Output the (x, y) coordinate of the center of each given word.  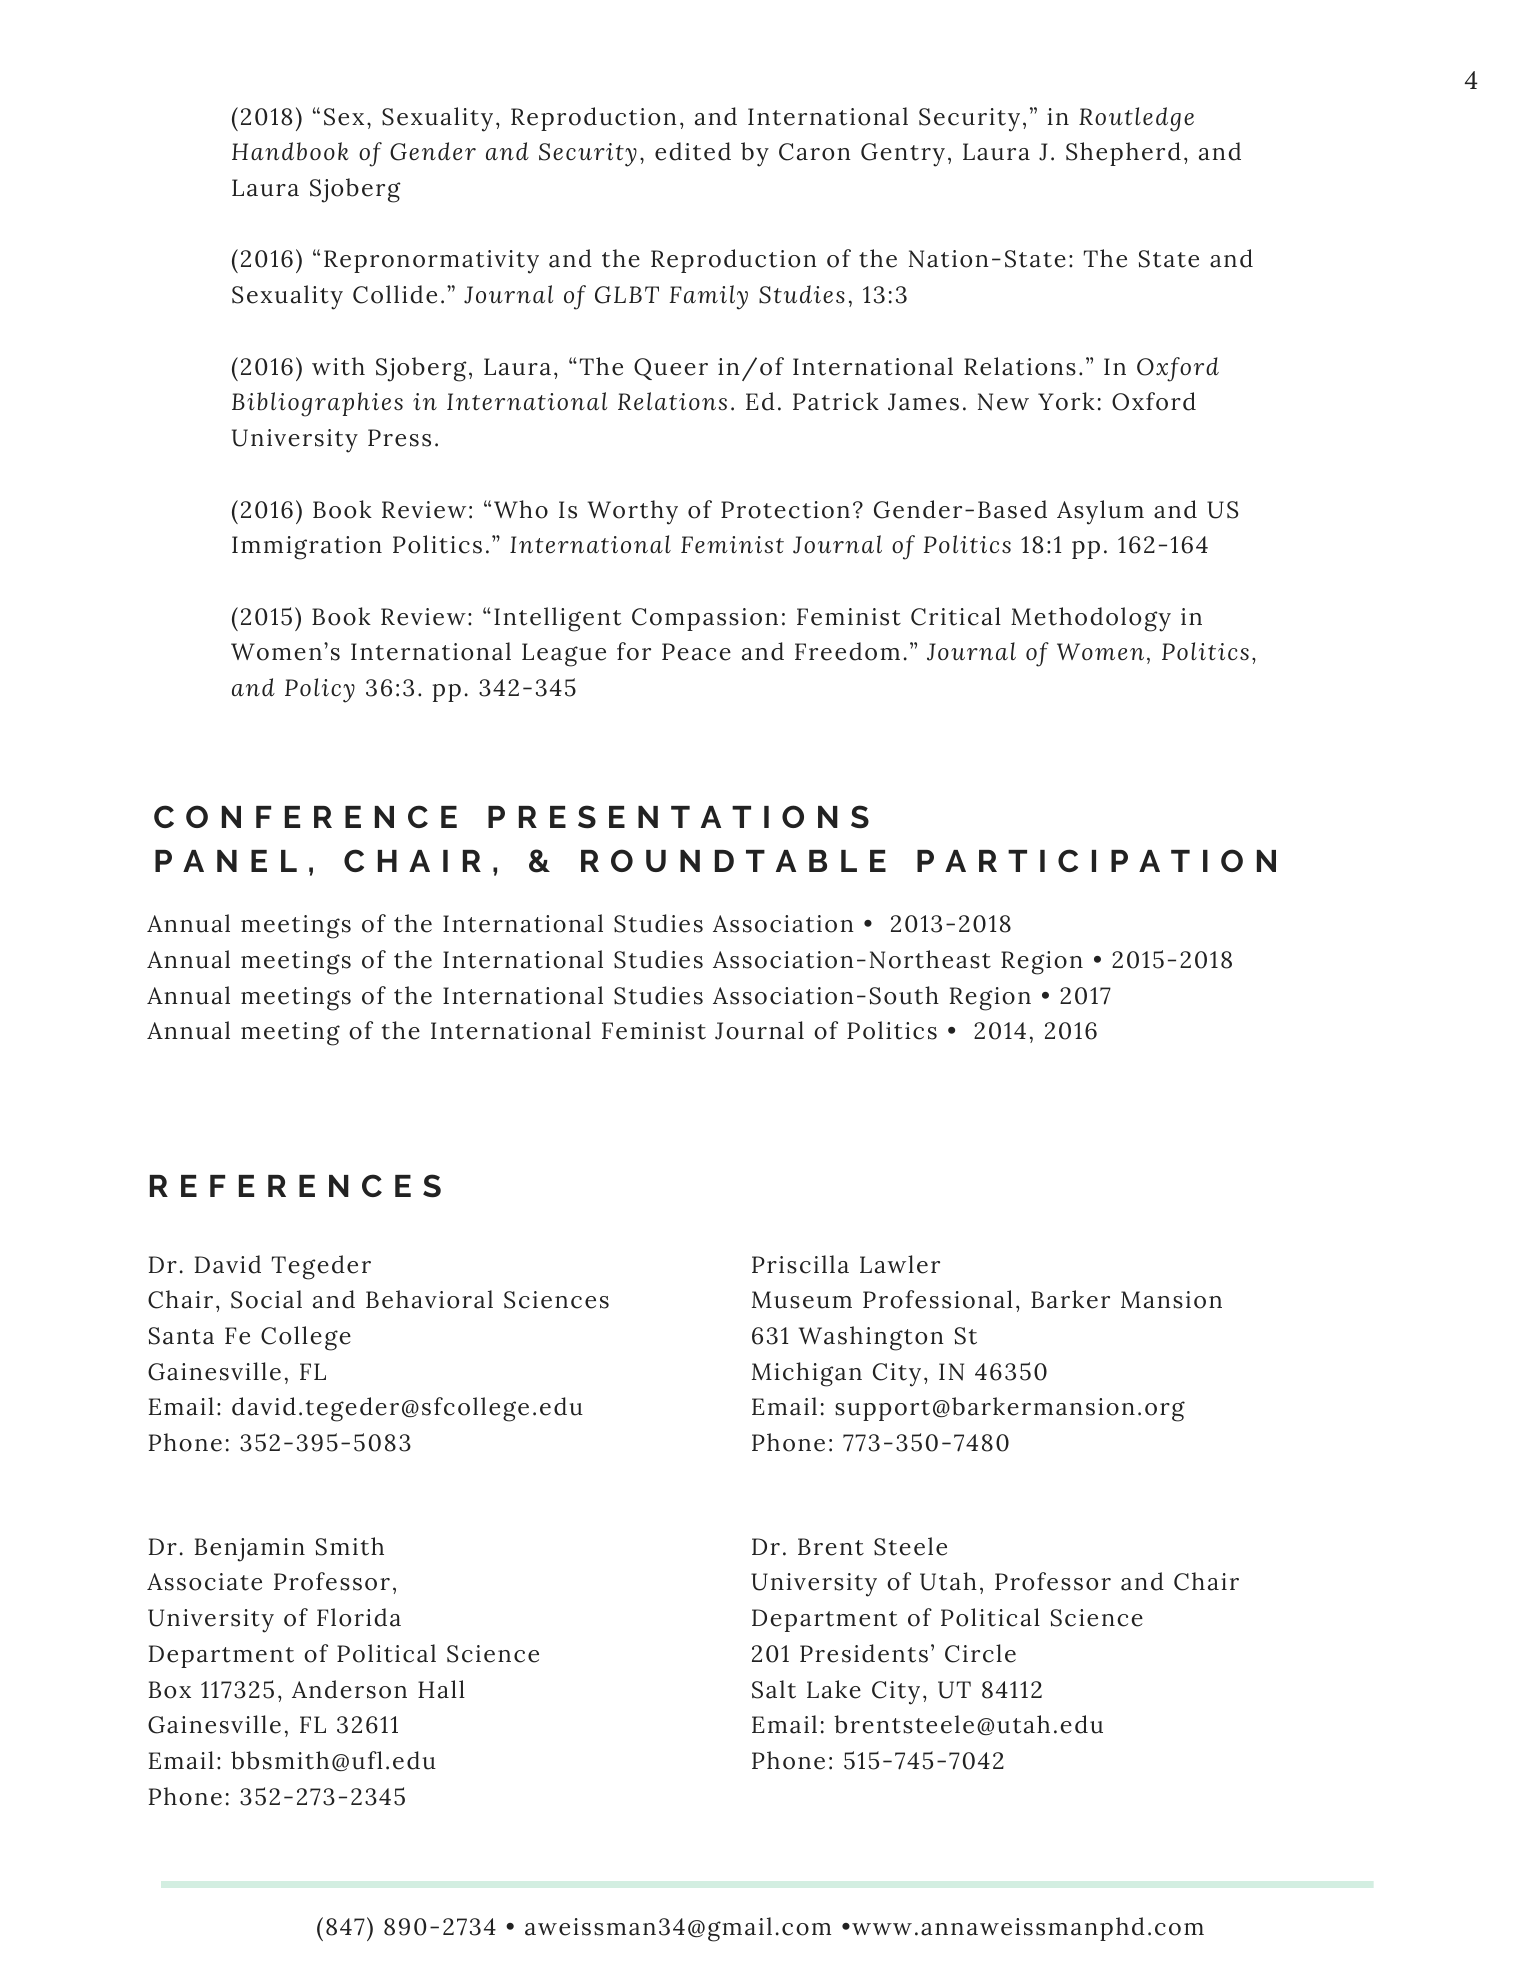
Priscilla (800, 1264)
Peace (696, 652)
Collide (395, 294)
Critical (956, 616)
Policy (320, 690)
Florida (359, 1617)
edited (693, 151)
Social (266, 1299)
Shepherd (1123, 154)
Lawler (900, 1264)
